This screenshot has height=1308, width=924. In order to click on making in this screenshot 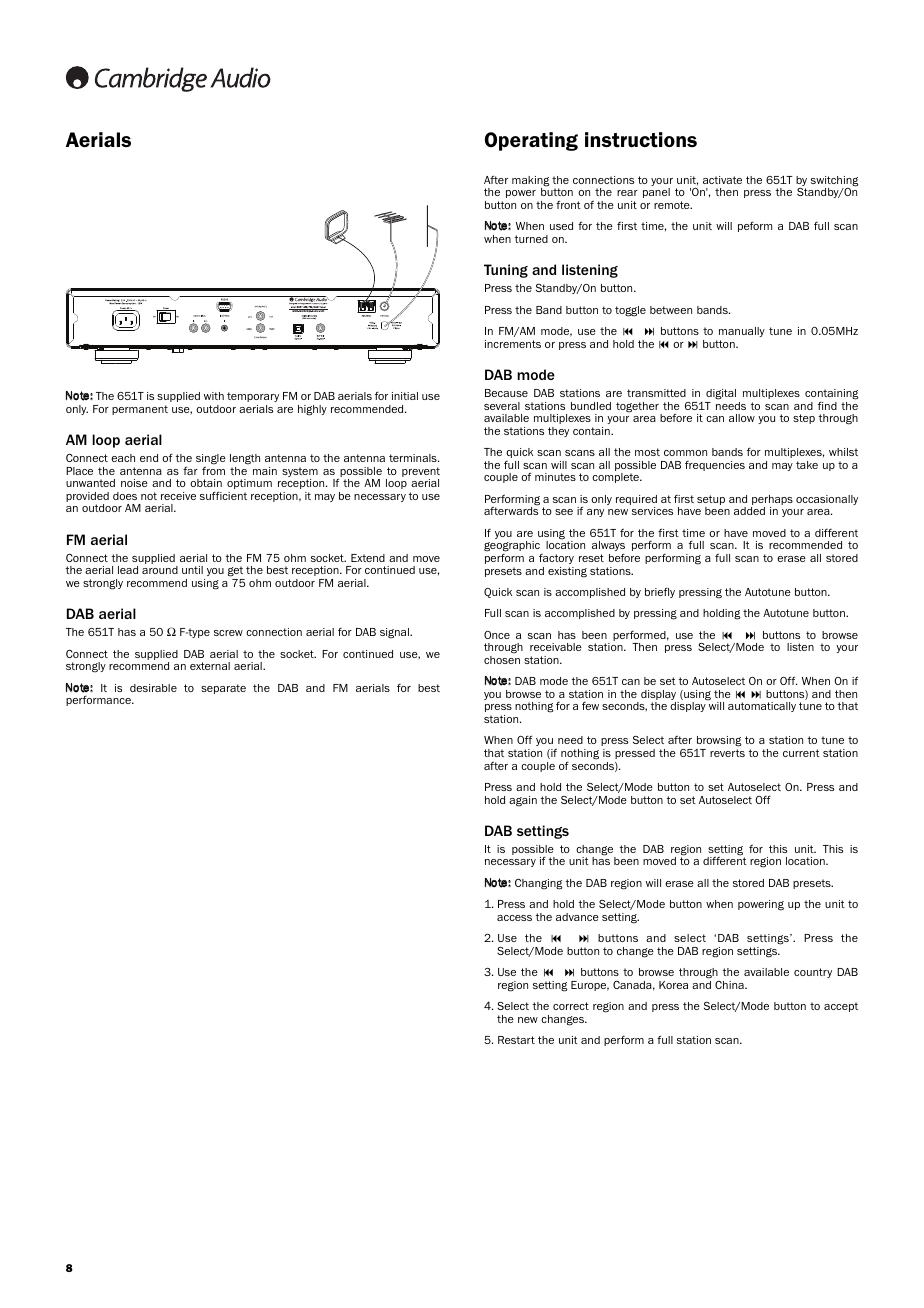, I will do `click(531, 182)`.
